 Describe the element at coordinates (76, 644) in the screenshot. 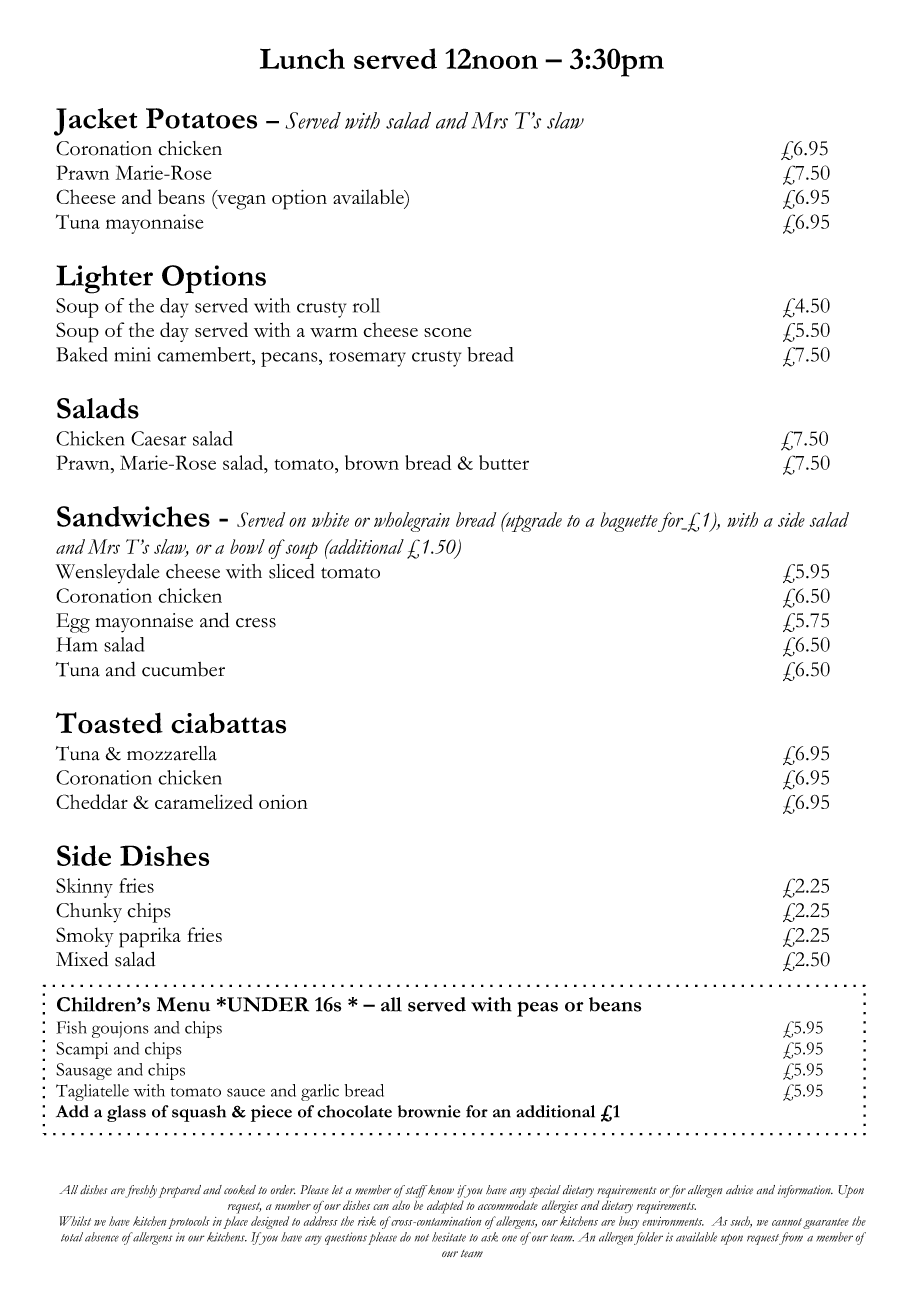

I see `Ham` at that location.
